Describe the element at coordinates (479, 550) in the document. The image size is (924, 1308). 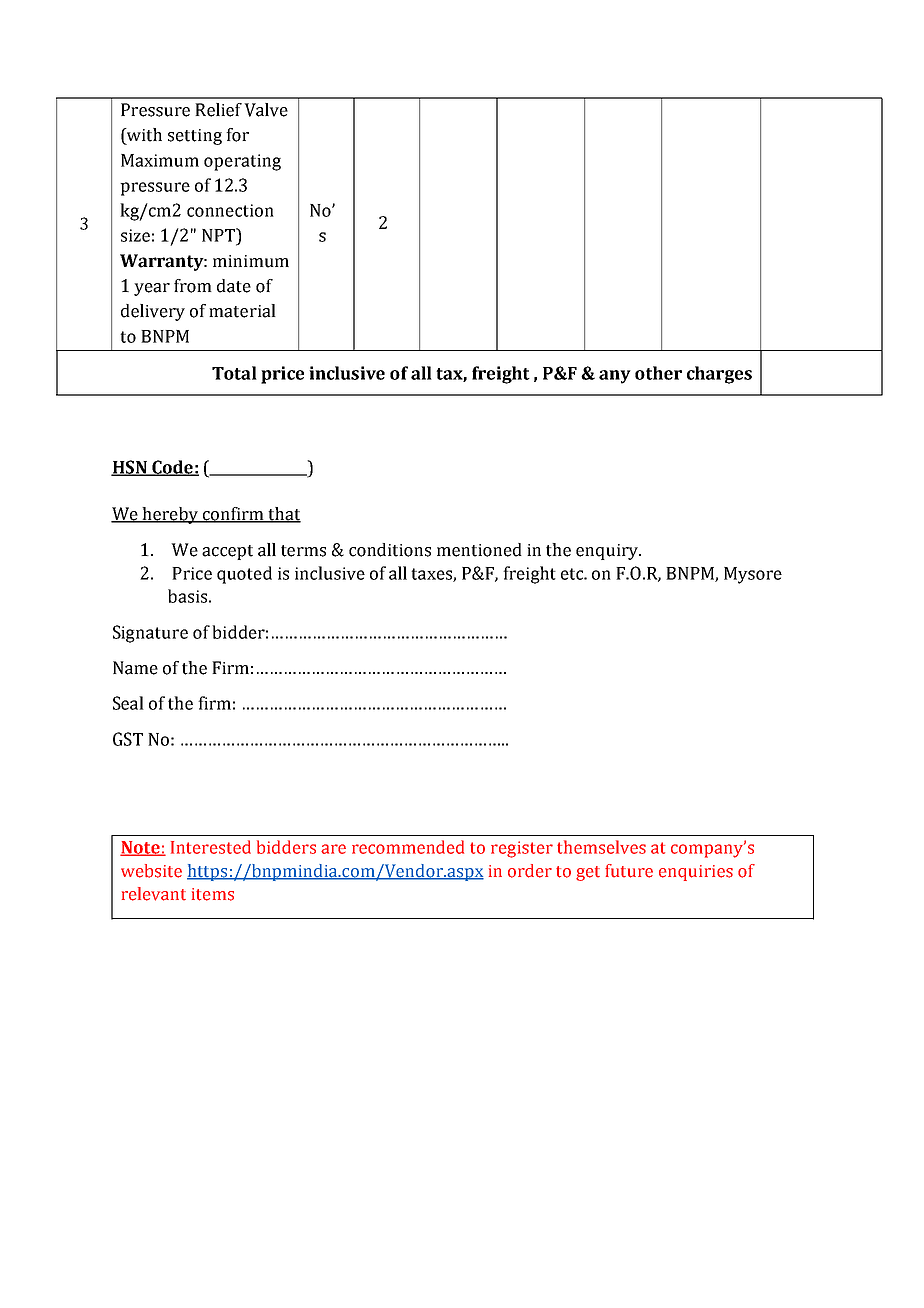
I see `mentioned` at that location.
